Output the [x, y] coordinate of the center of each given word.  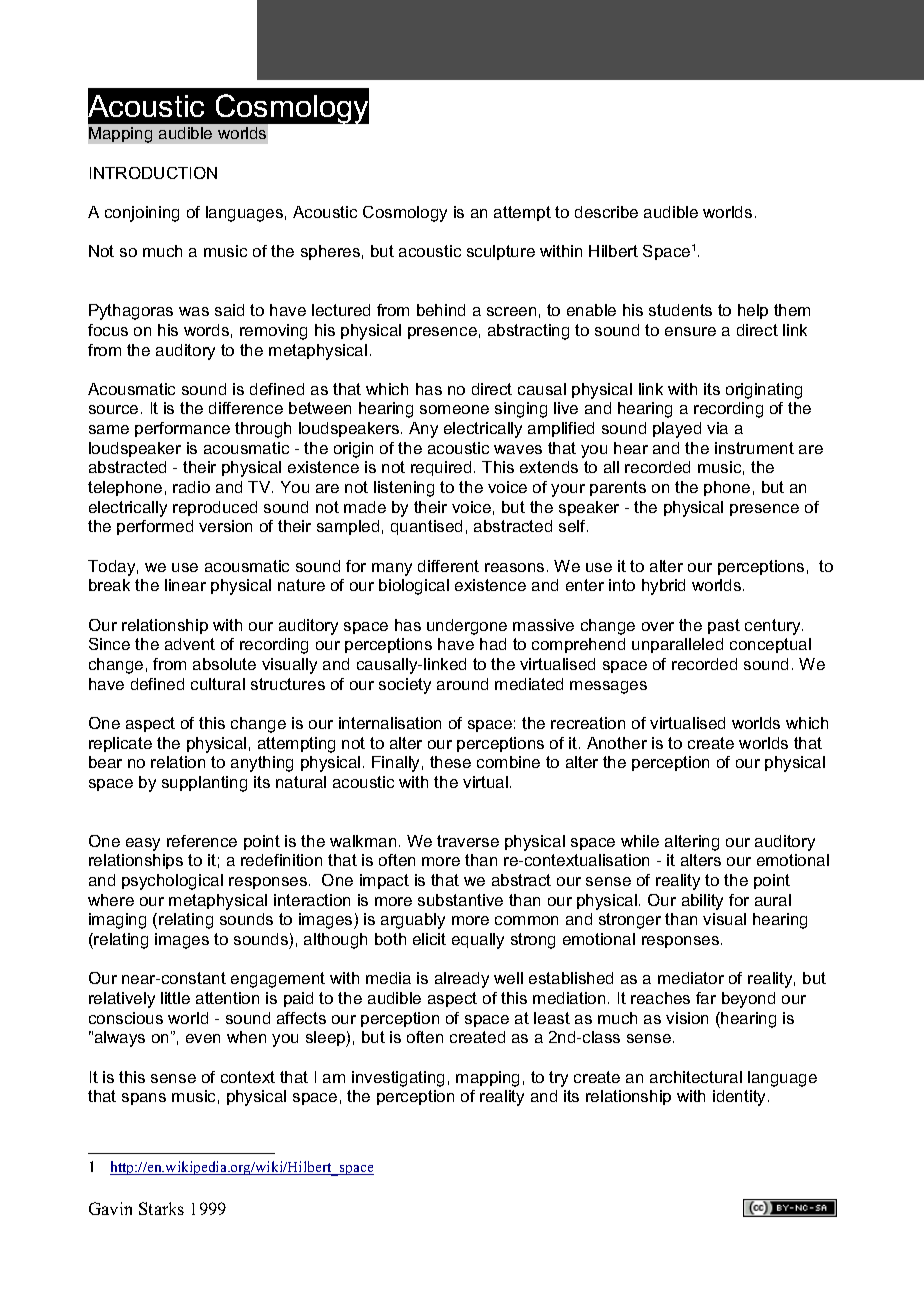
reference [202, 841]
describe [606, 212]
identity [741, 1098]
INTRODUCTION [153, 173]
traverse [468, 841]
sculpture [501, 252]
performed [155, 527]
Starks [161, 1208]
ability [702, 902]
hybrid [663, 587]
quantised [426, 527]
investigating [398, 1079]
